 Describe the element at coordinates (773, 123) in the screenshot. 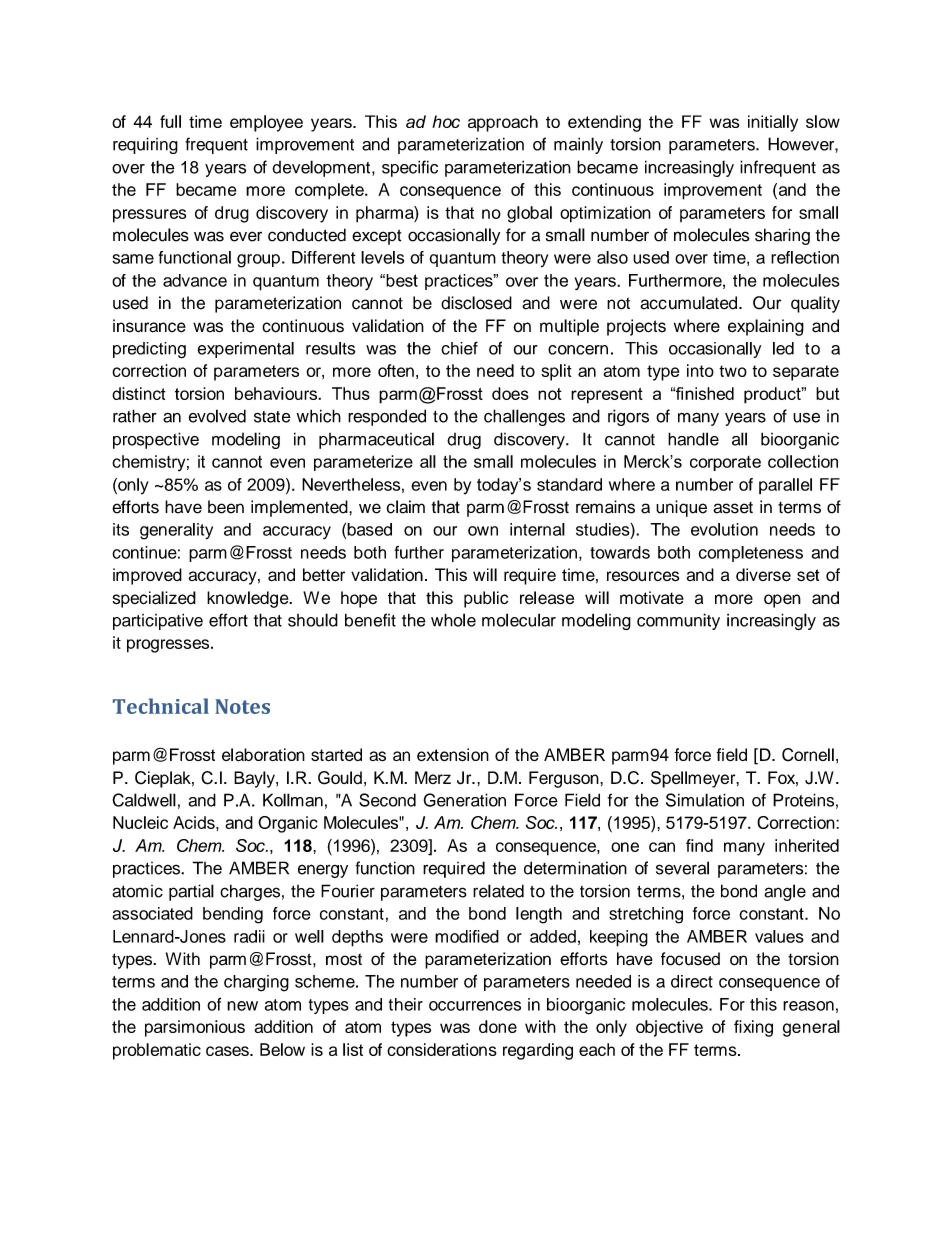

I see `initially` at that location.
